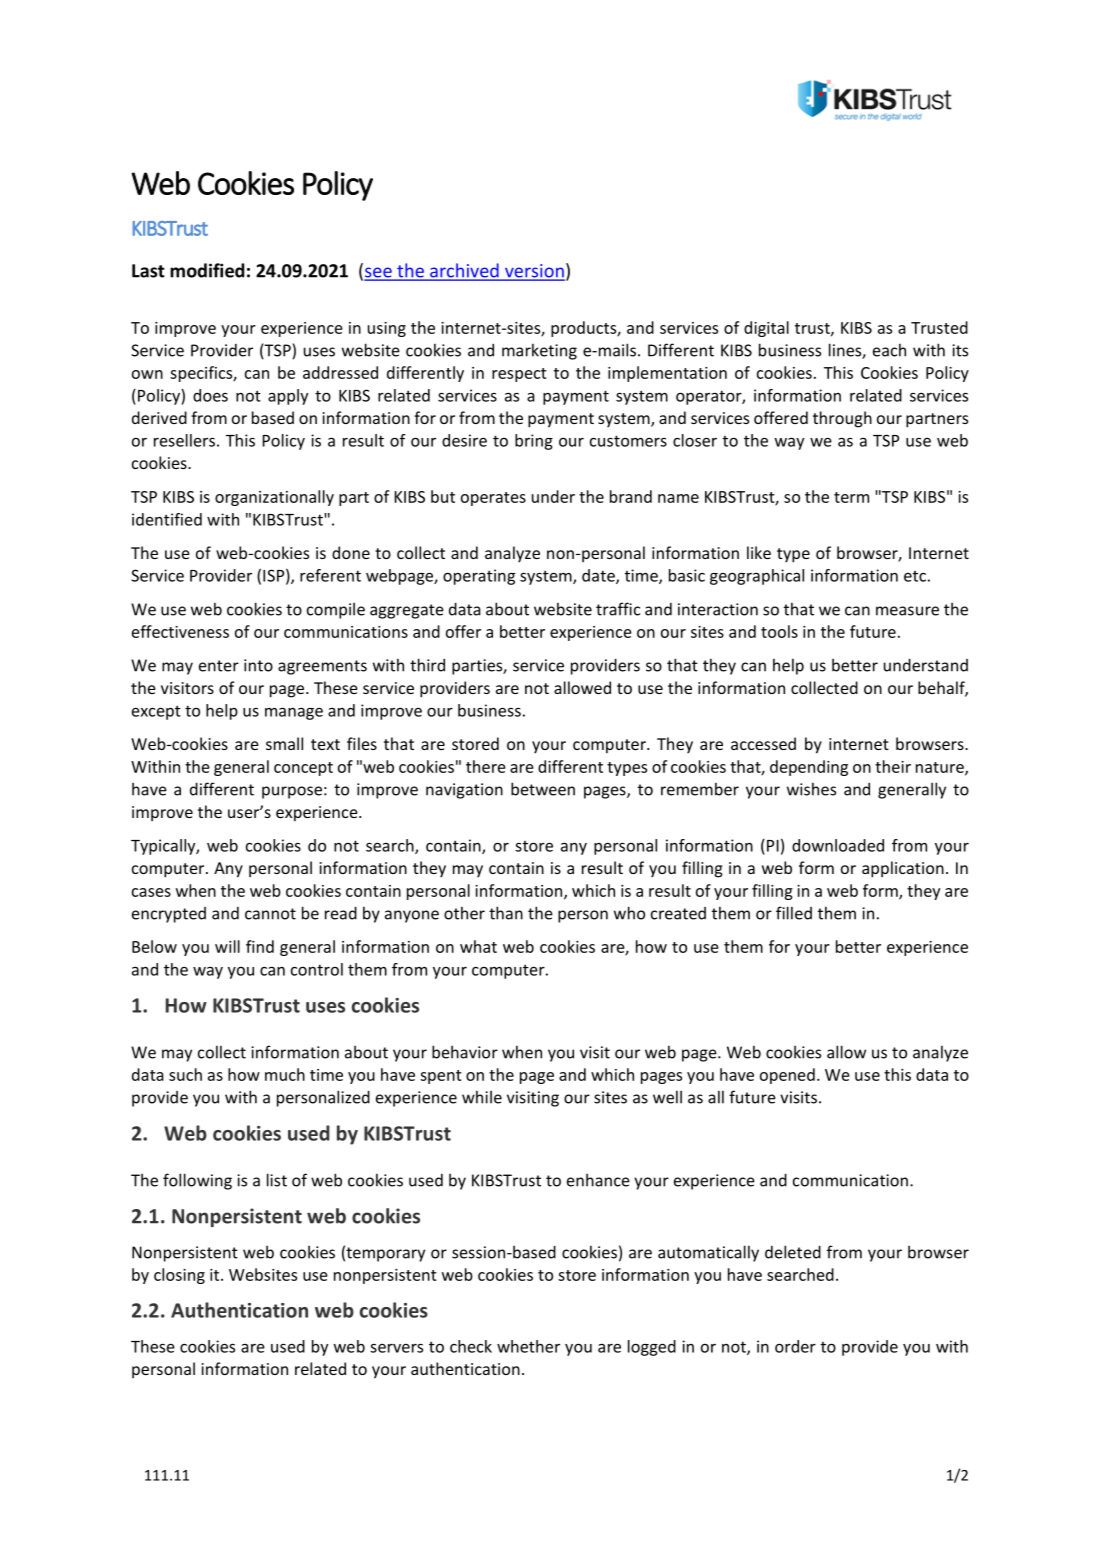  What do you see at coordinates (179, 1276) in the document?
I see `closing` at bounding box center [179, 1276].
